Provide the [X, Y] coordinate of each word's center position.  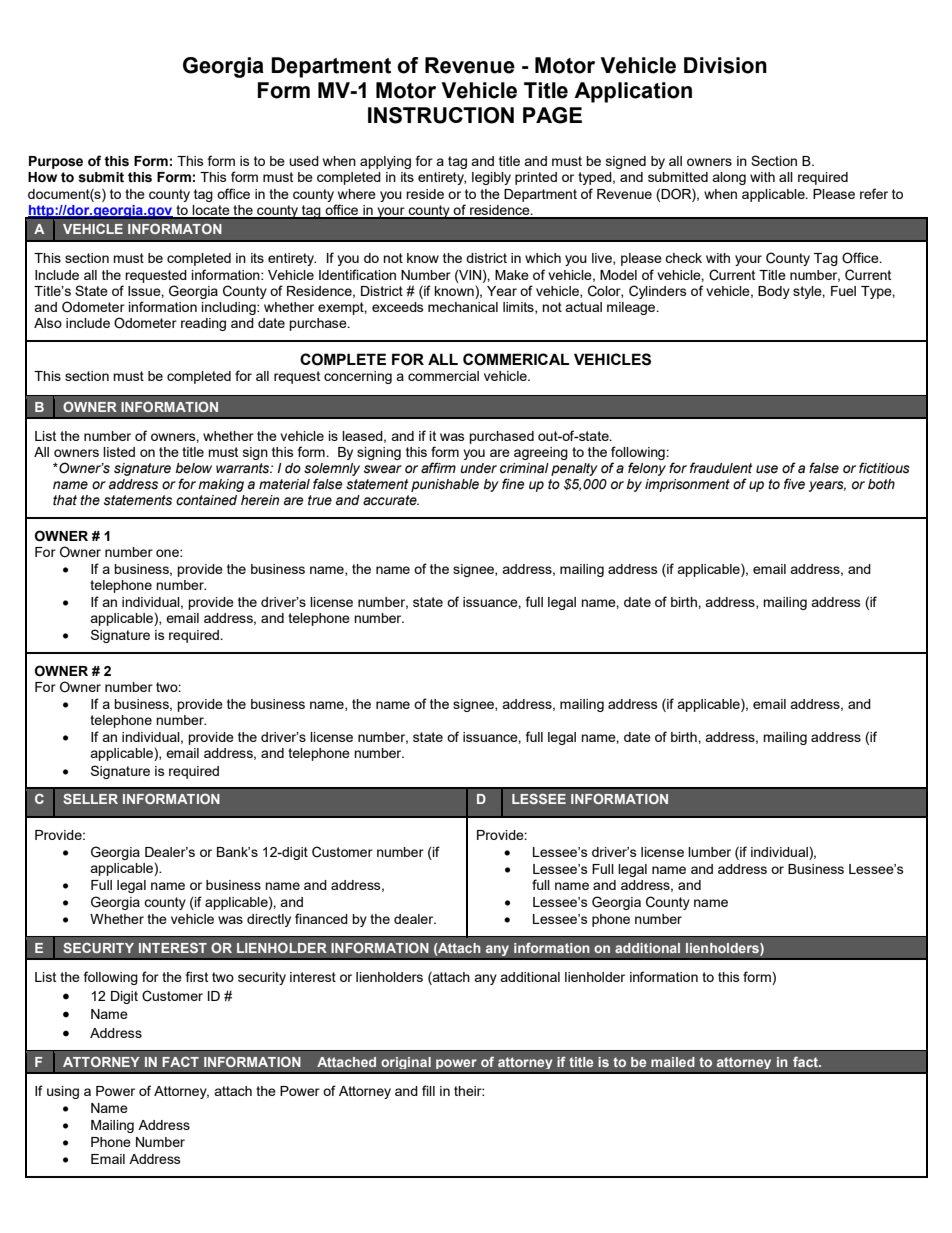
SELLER [90, 798]
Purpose [56, 162]
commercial [443, 376]
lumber [709, 852]
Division [725, 65]
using [63, 1092]
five [794, 483]
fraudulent [721, 467]
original [406, 1062]
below [193, 468]
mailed [673, 1062]
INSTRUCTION [441, 115]
